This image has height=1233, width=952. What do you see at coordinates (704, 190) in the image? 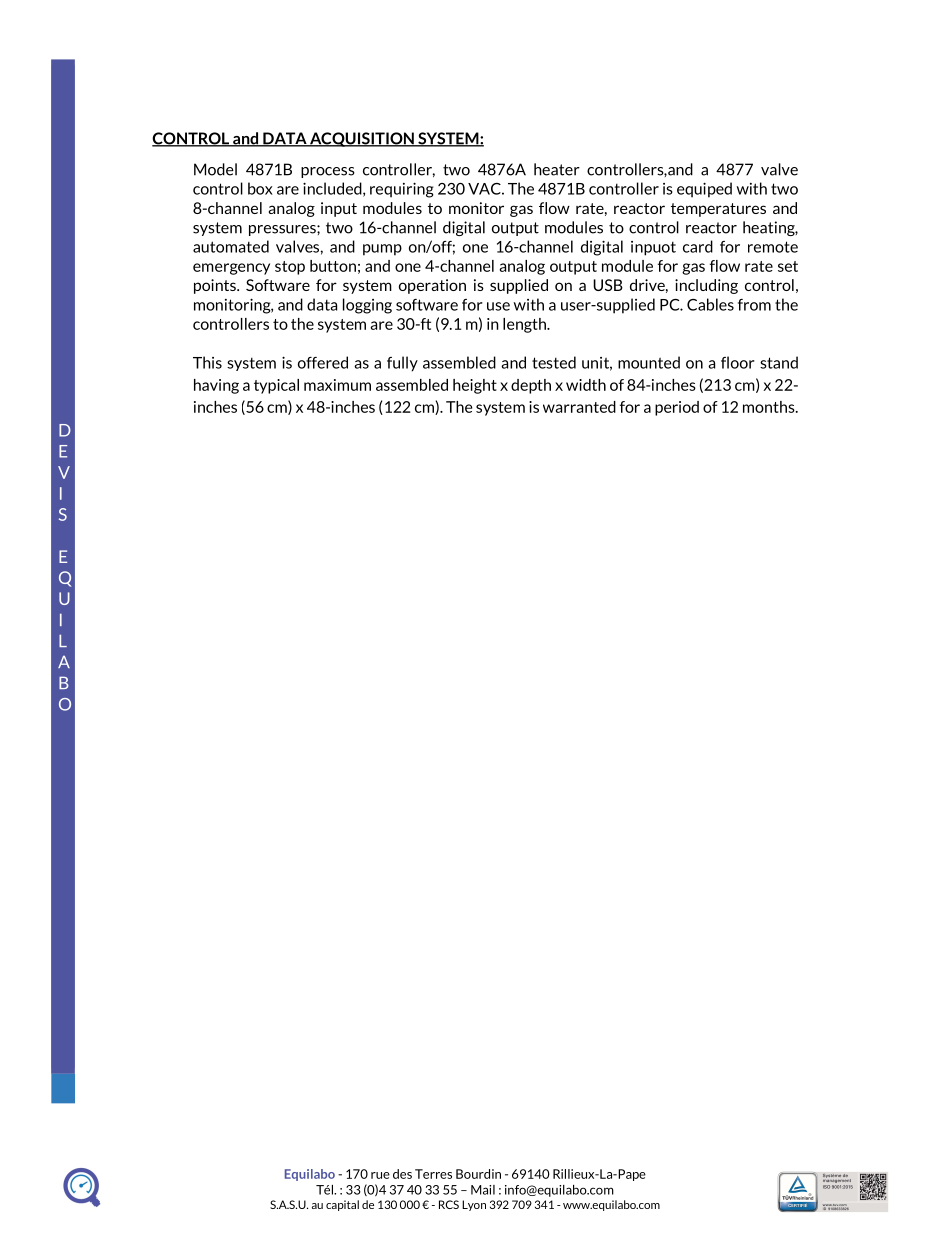
I see `equiped` at bounding box center [704, 190].
